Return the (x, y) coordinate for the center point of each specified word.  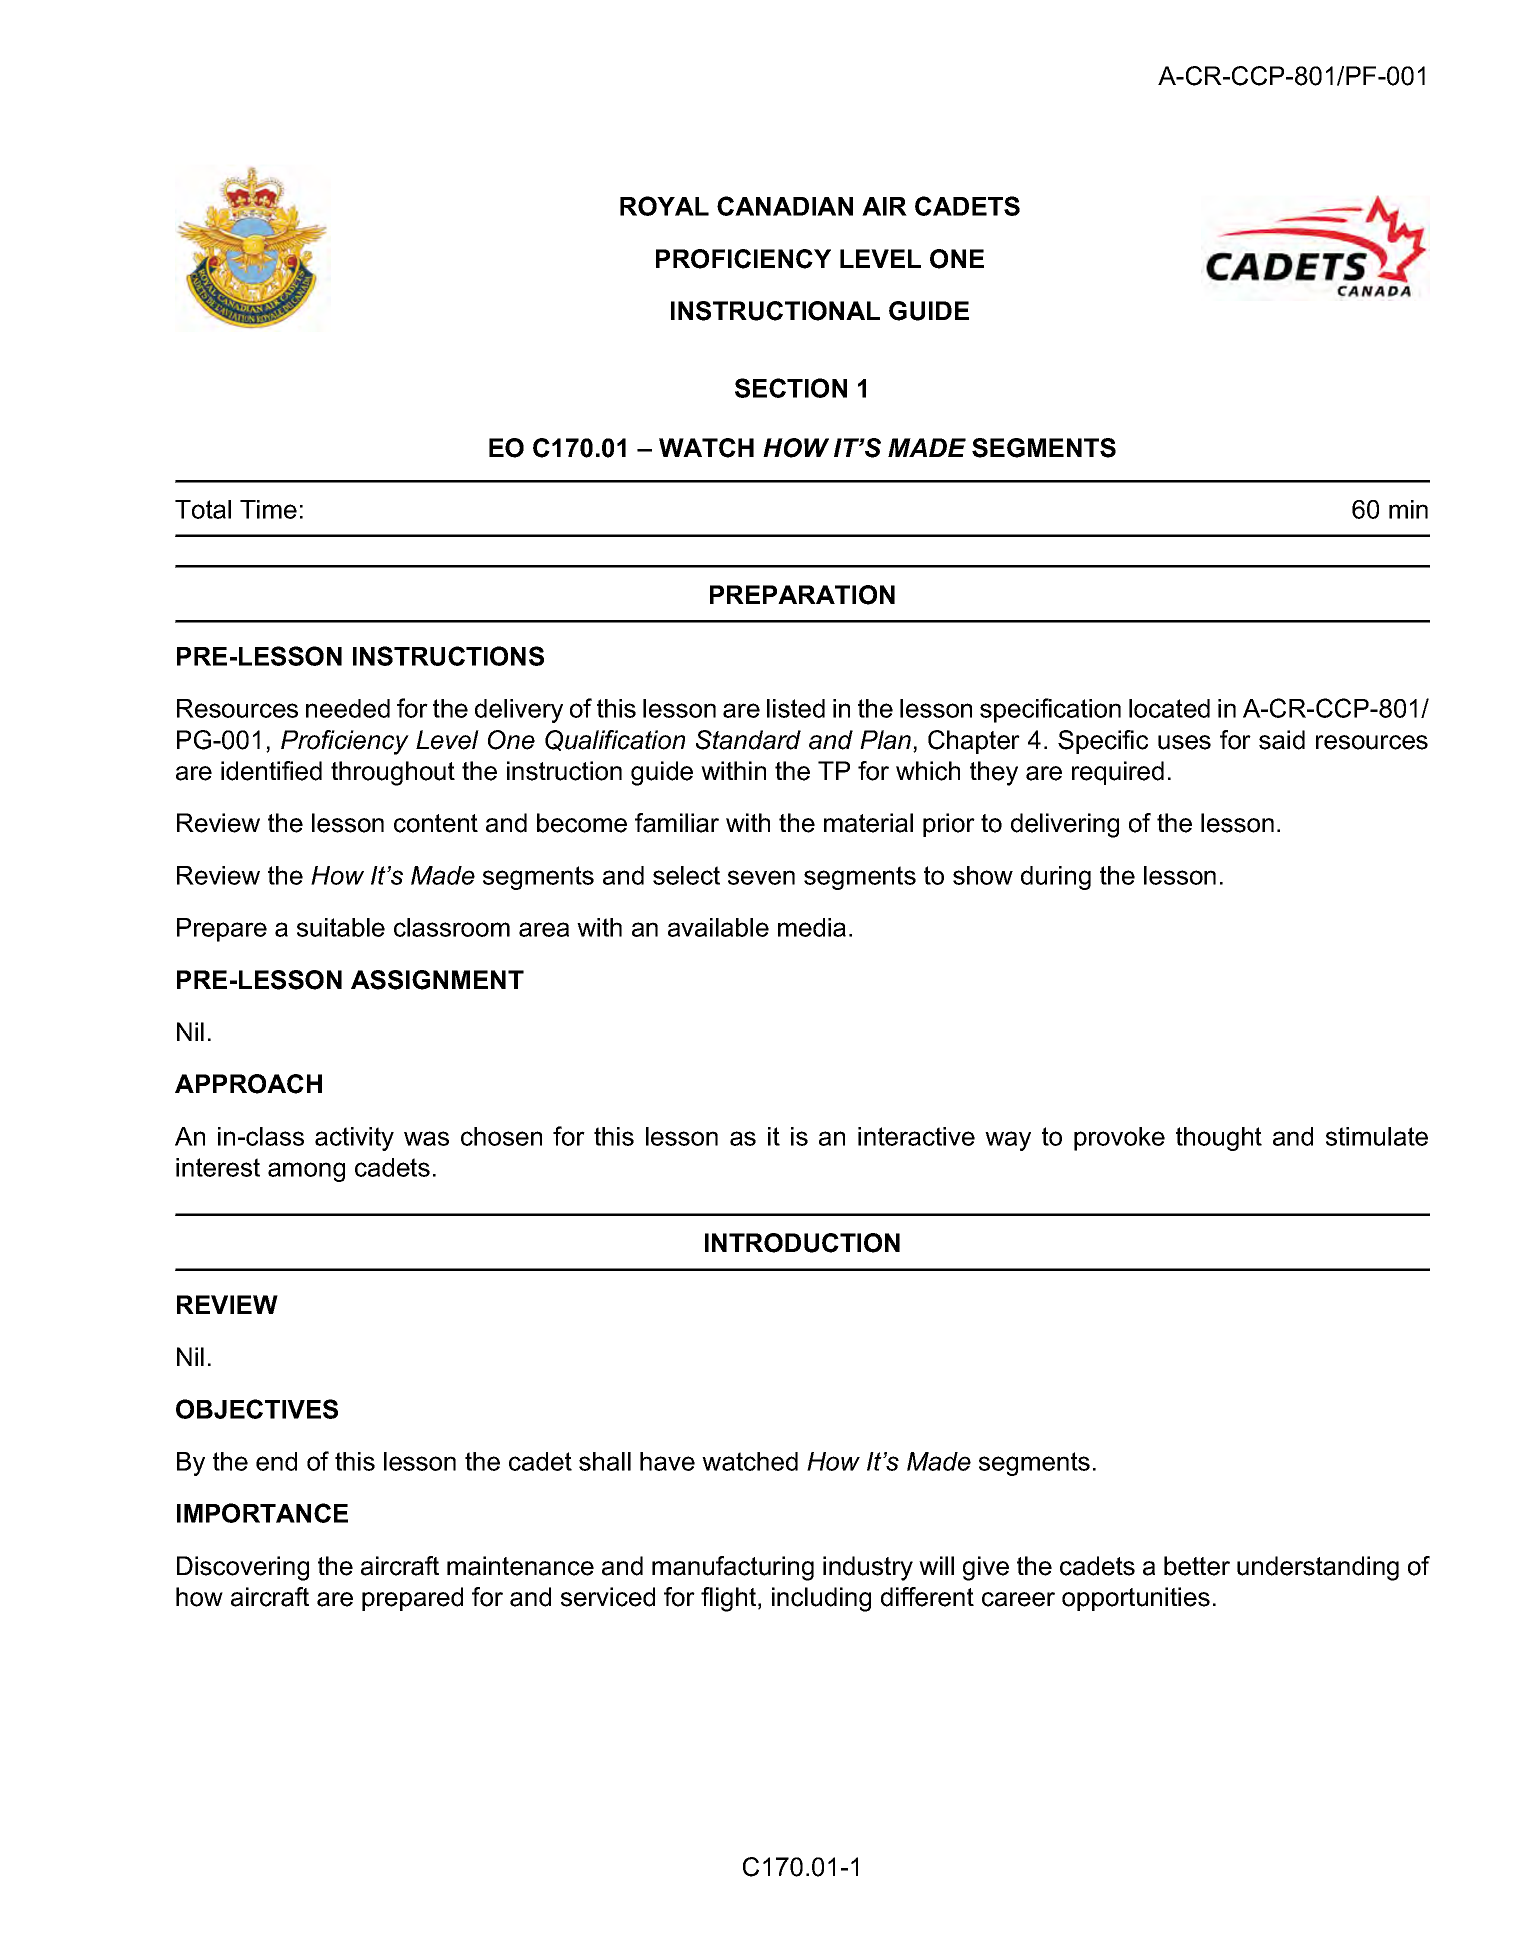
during (1056, 878)
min (1408, 509)
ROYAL (664, 206)
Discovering (243, 1568)
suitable (341, 927)
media (812, 927)
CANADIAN (785, 206)
